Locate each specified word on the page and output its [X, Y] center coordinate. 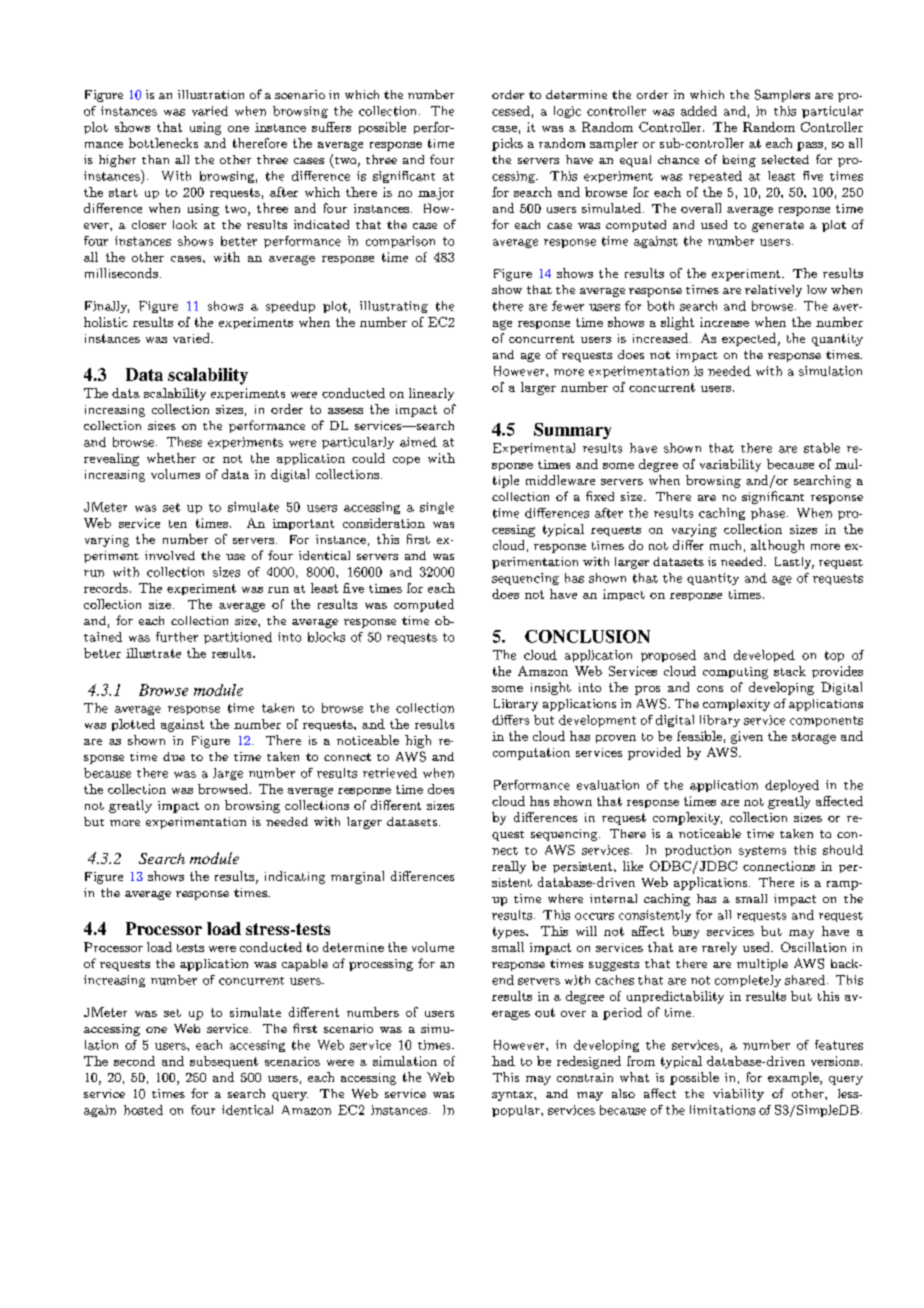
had [503, 1061]
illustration [211, 94]
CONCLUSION [587, 636]
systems [762, 851]
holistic [106, 322]
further [177, 637]
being [739, 161]
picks [507, 144]
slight [677, 323]
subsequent [224, 1062]
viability [738, 1095]
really [509, 867]
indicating [295, 877]
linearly [431, 394]
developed [764, 656]
